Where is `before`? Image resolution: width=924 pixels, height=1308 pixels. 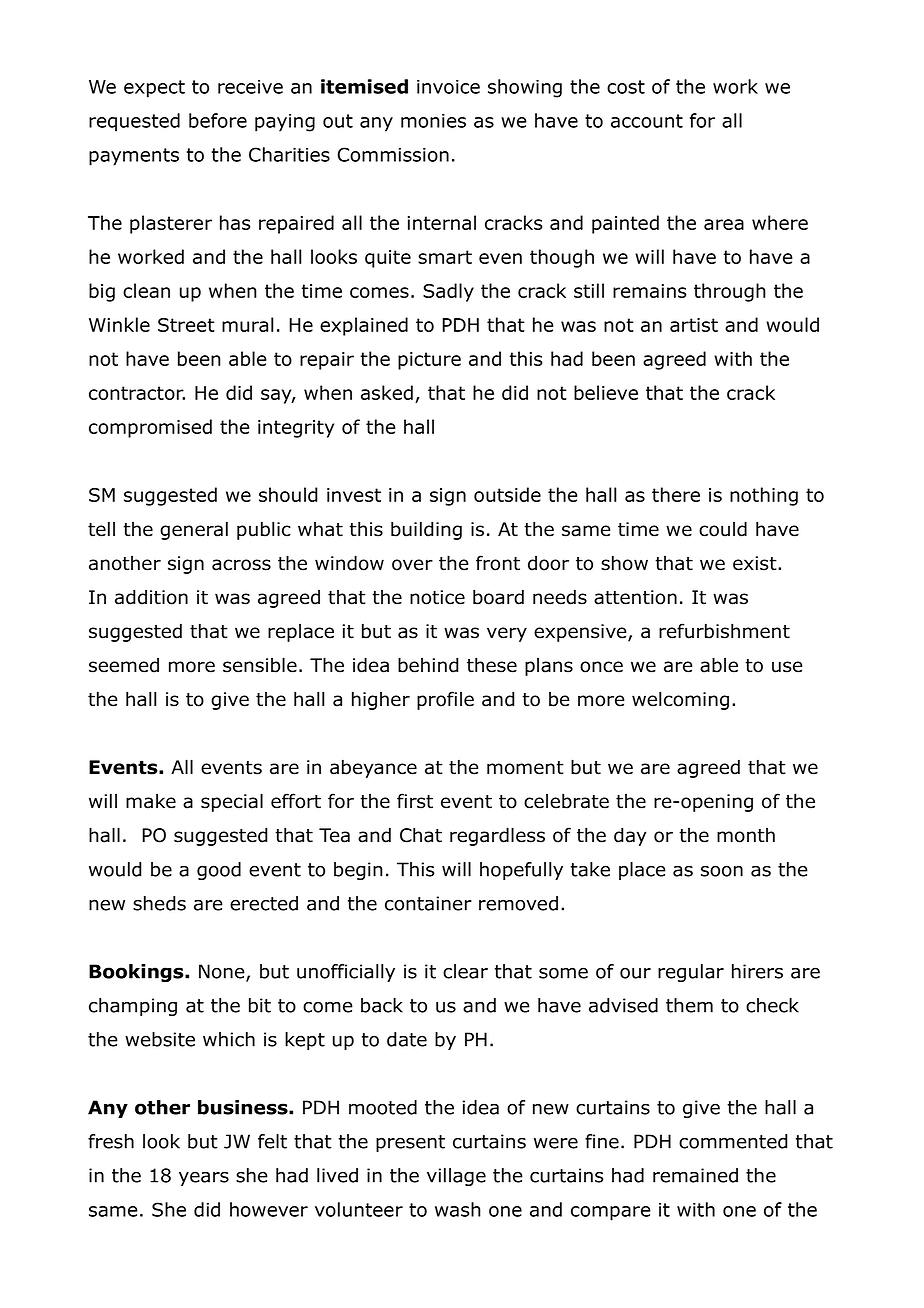
before is located at coordinates (218, 120).
